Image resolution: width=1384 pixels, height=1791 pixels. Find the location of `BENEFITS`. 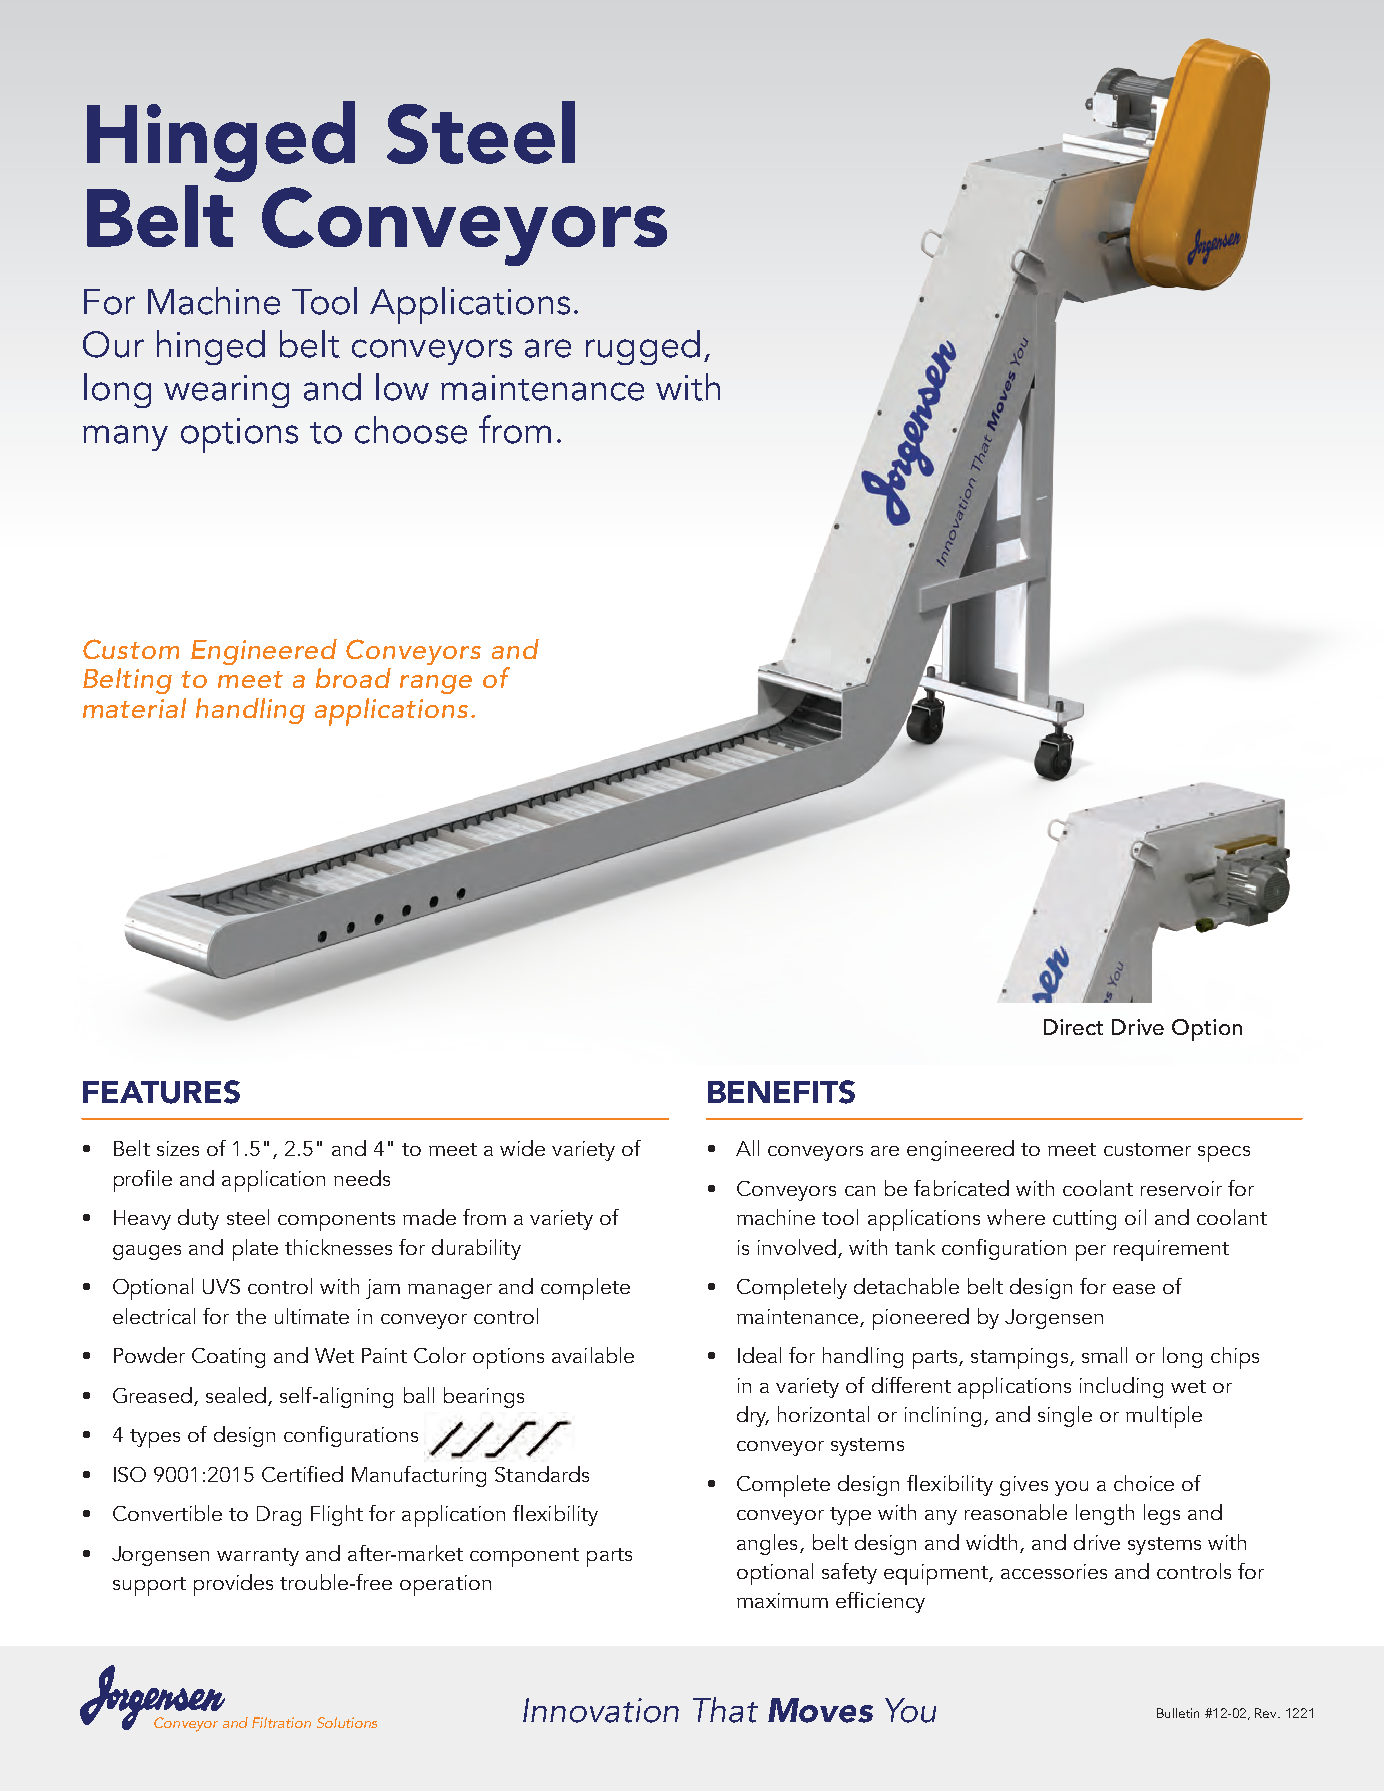

BENEFITS is located at coordinates (781, 1092).
